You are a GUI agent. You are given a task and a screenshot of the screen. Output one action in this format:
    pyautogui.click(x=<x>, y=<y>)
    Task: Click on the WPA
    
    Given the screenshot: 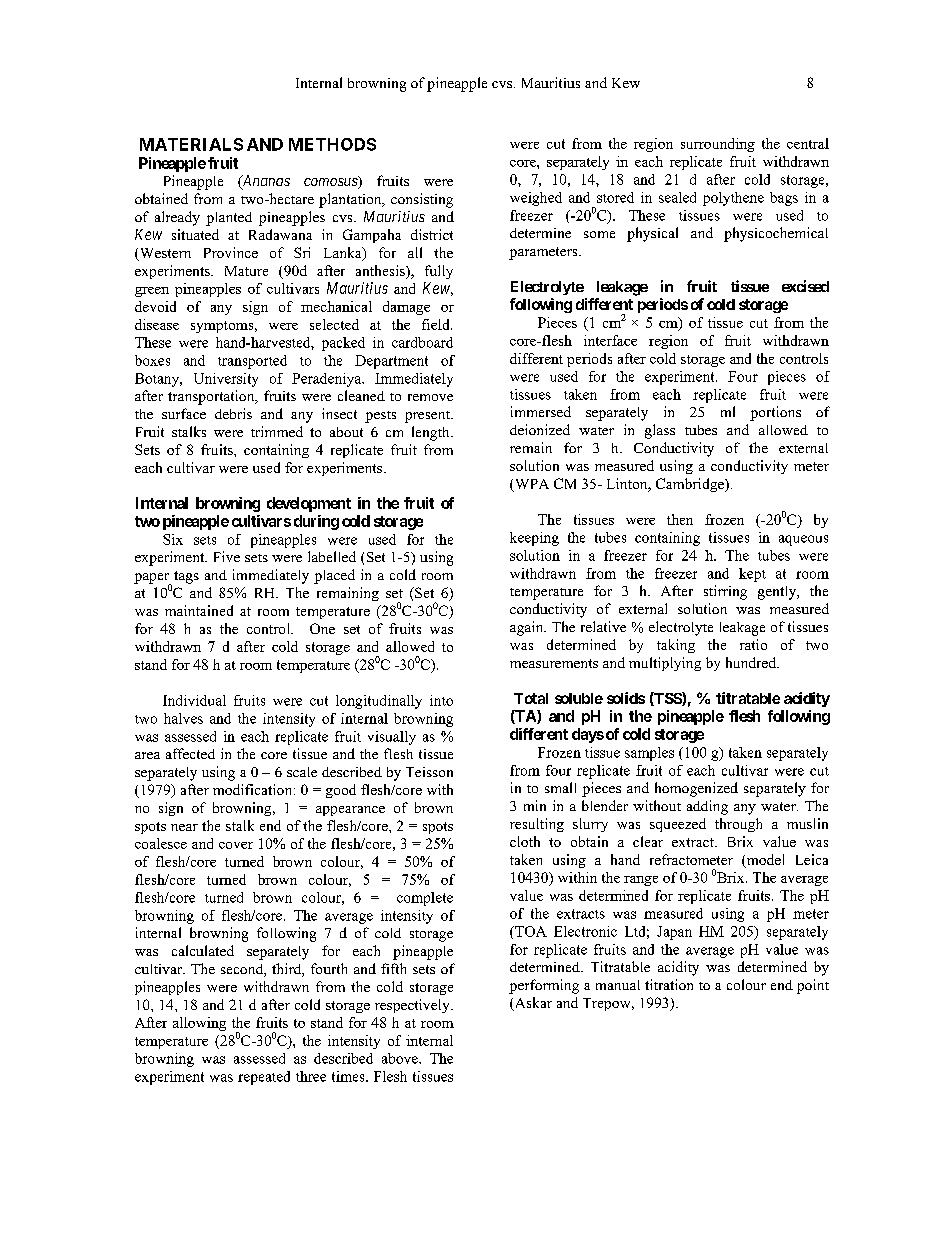 What is the action you would take?
    pyautogui.click(x=530, y=485)
